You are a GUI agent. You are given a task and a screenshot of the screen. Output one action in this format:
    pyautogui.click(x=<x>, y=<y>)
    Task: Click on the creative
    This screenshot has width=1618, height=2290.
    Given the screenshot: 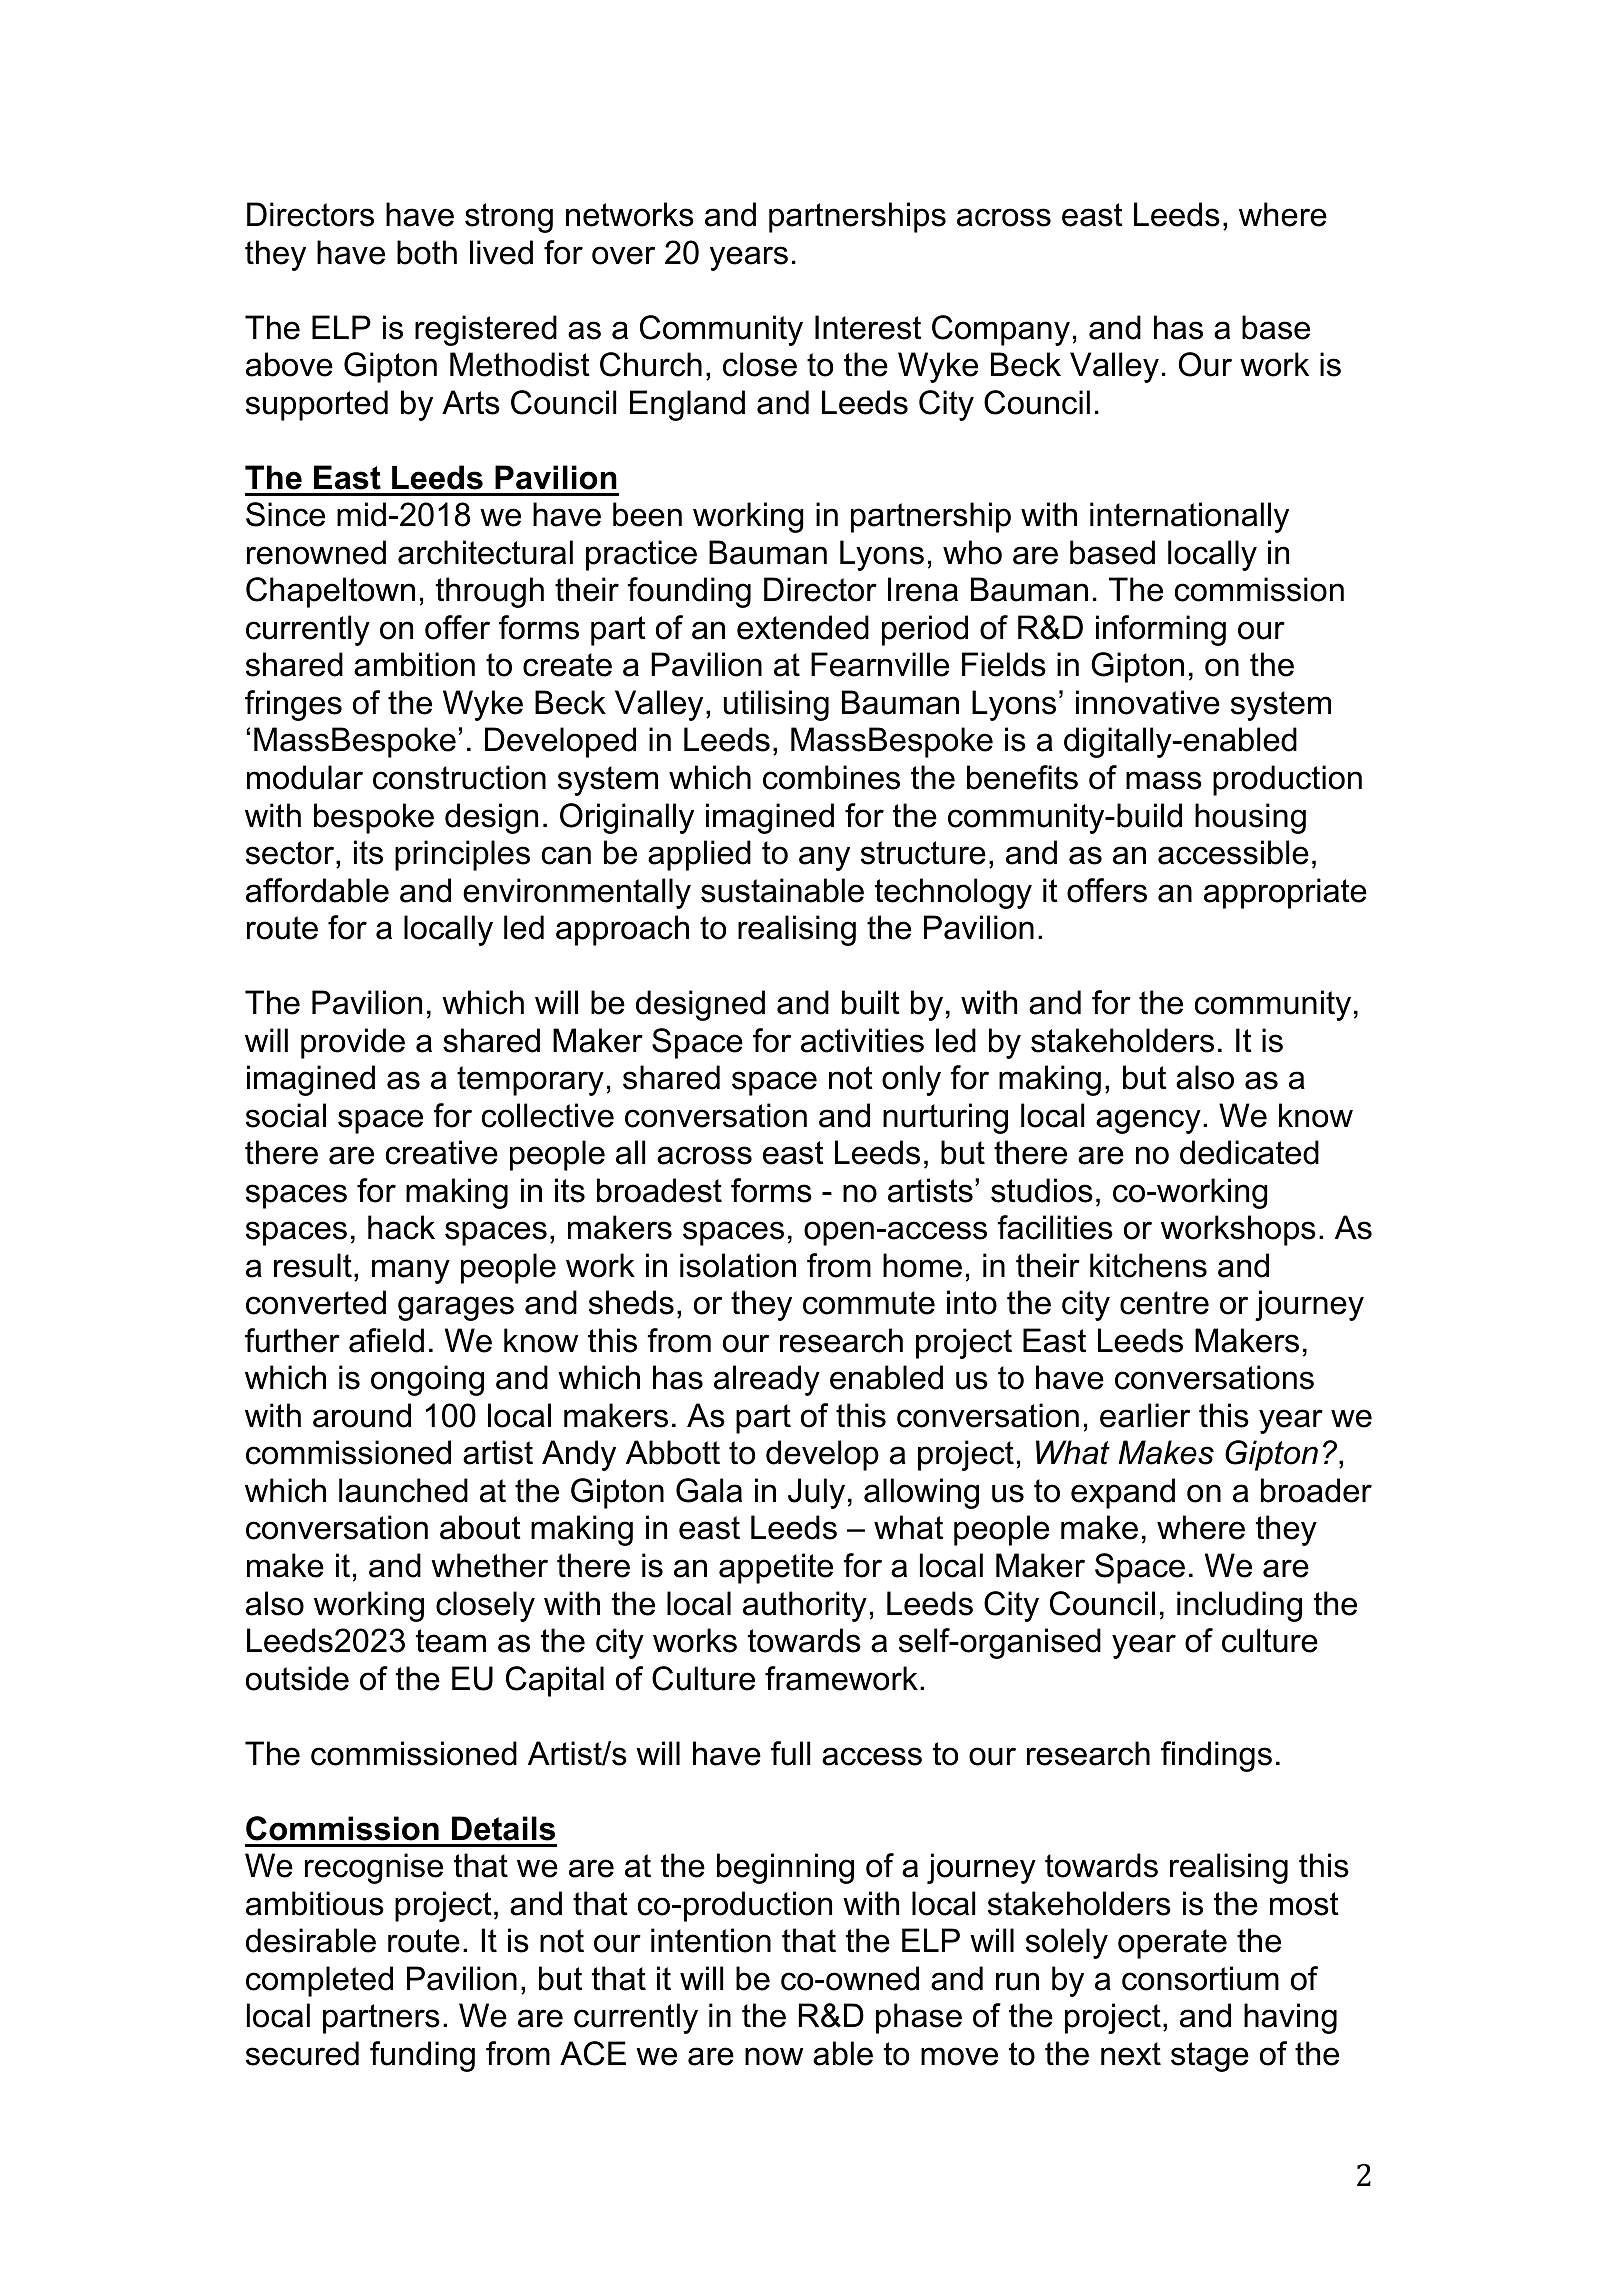 What is the action you would take?
    pyautogui.click(x=441, y=1152)
